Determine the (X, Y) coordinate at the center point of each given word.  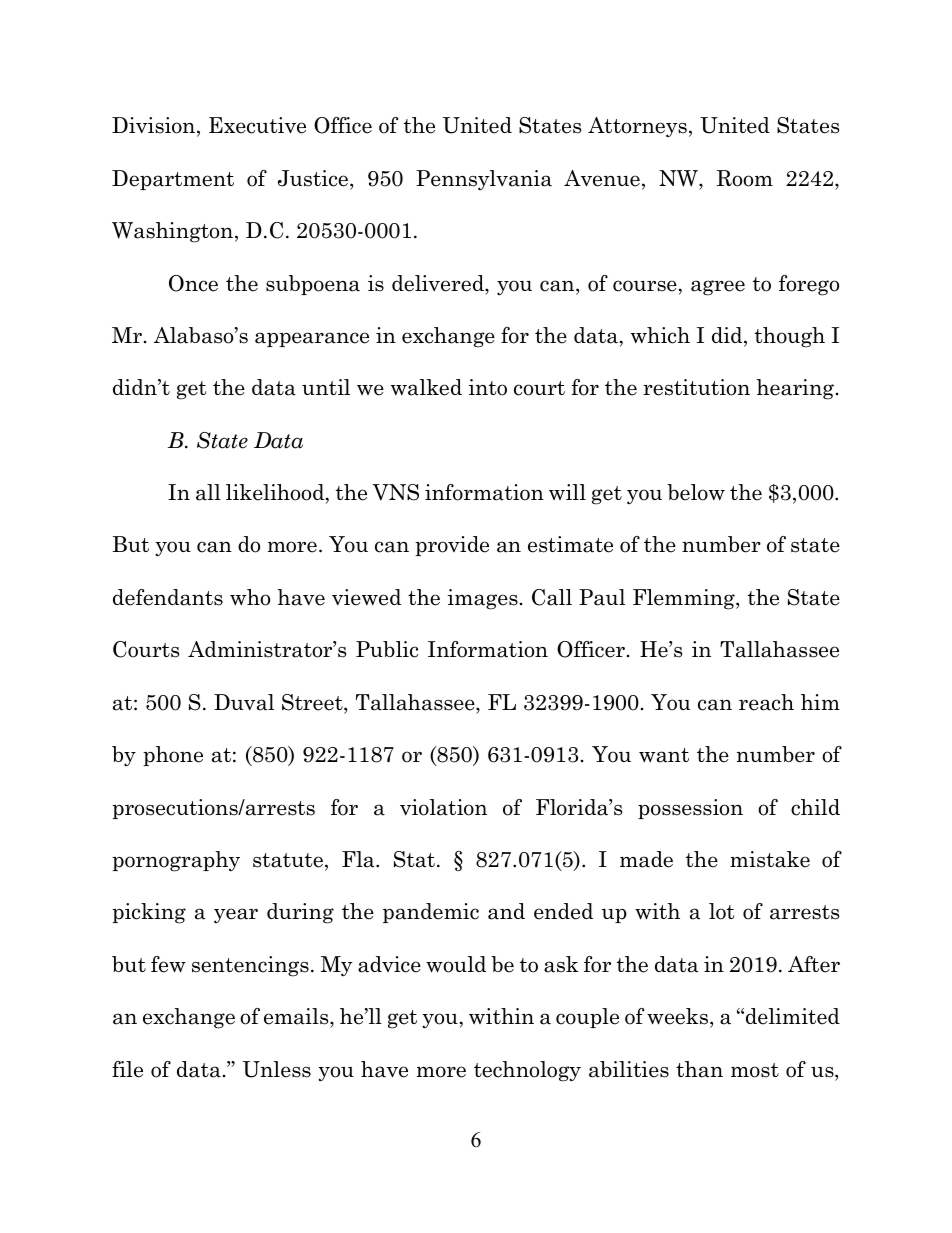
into (488, 387)
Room (745, 178)
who (250, 597)
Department (173, 180)
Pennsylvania (484, 180)
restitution (696, 387)
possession (690, 809)
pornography (176, 861)
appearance (312, 339)
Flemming (685, 599)
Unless (277, 1069)
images (483, 599)
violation (443, 807)
